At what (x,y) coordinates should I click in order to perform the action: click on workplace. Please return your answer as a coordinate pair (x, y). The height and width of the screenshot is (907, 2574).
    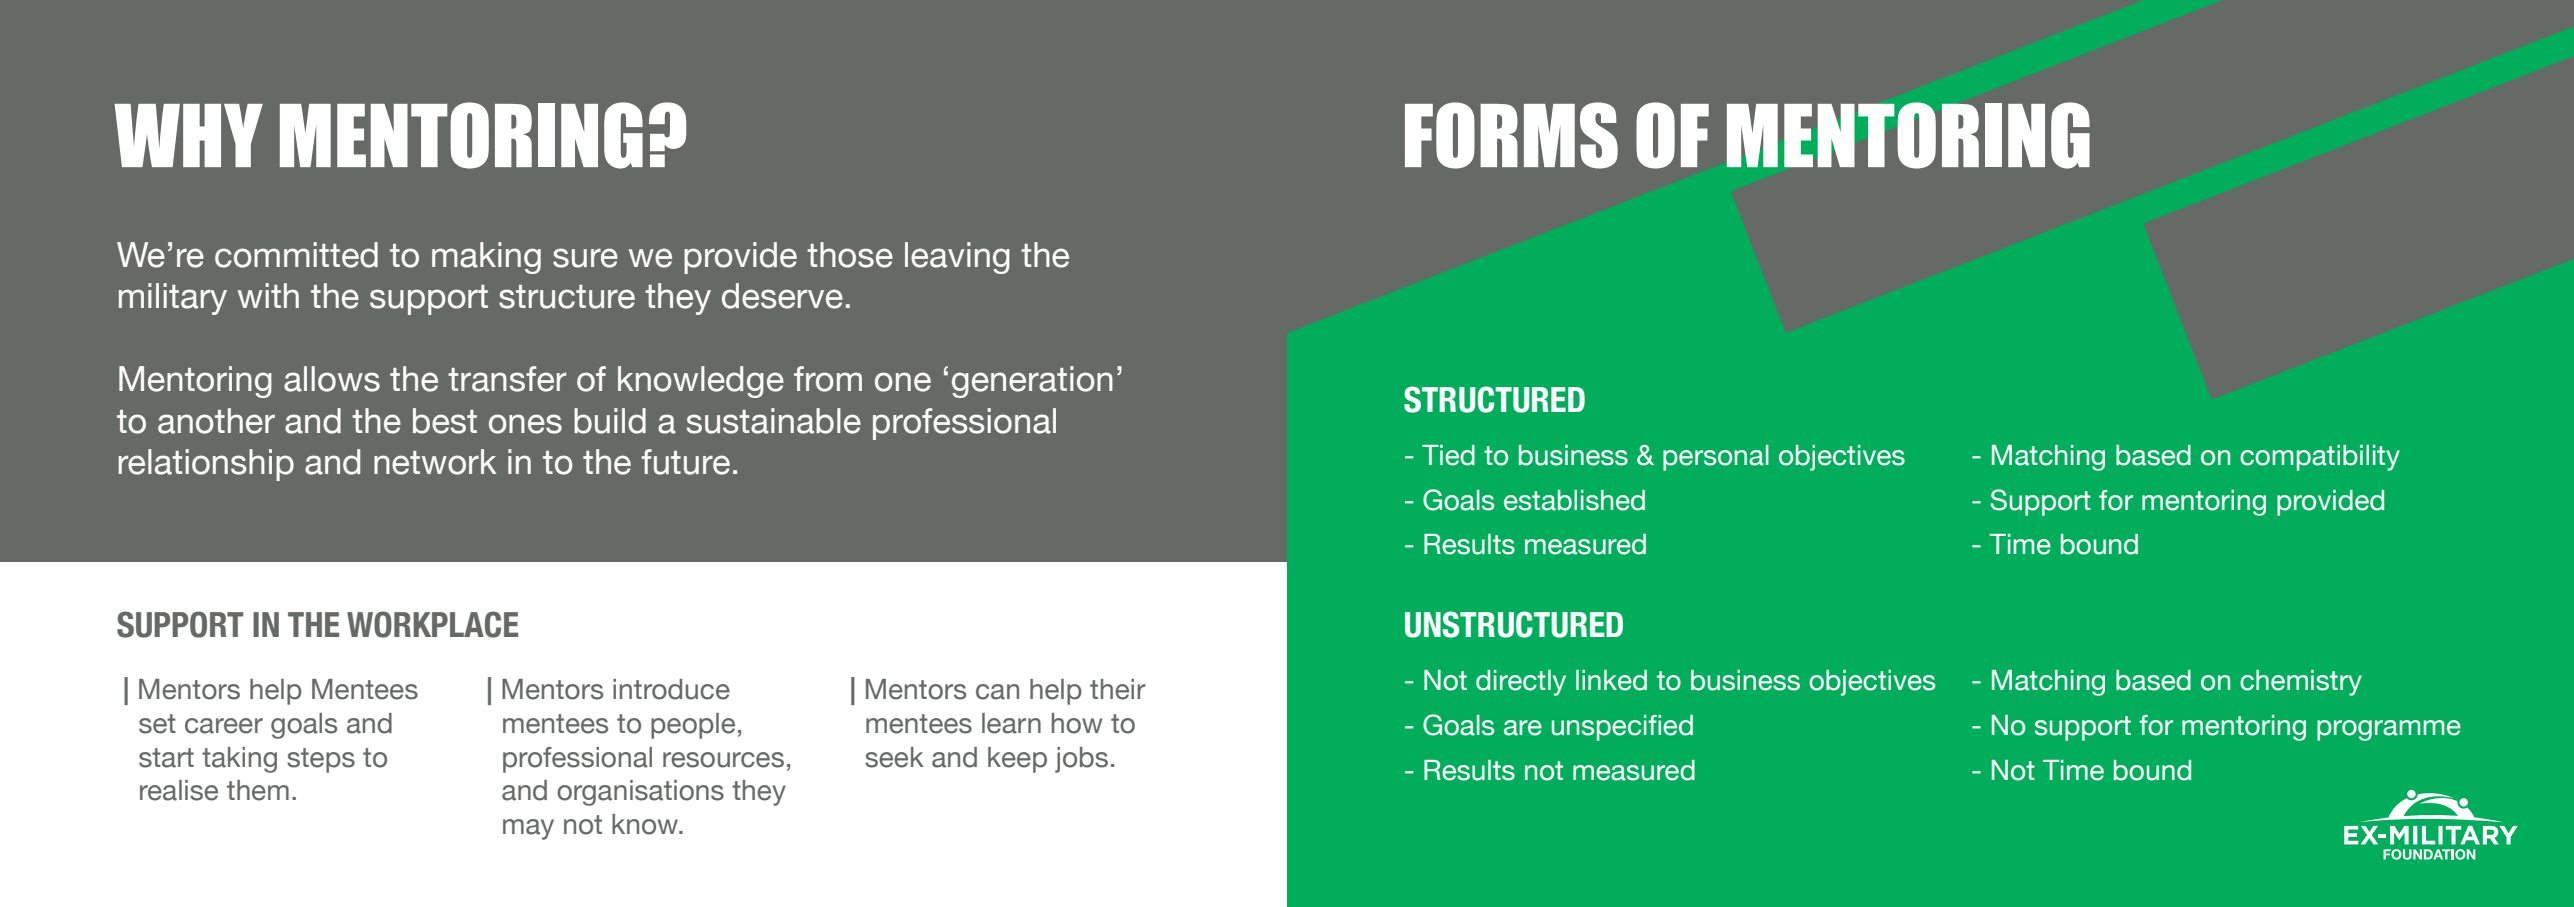
    Looking at the image, I should click on (432, 624).
